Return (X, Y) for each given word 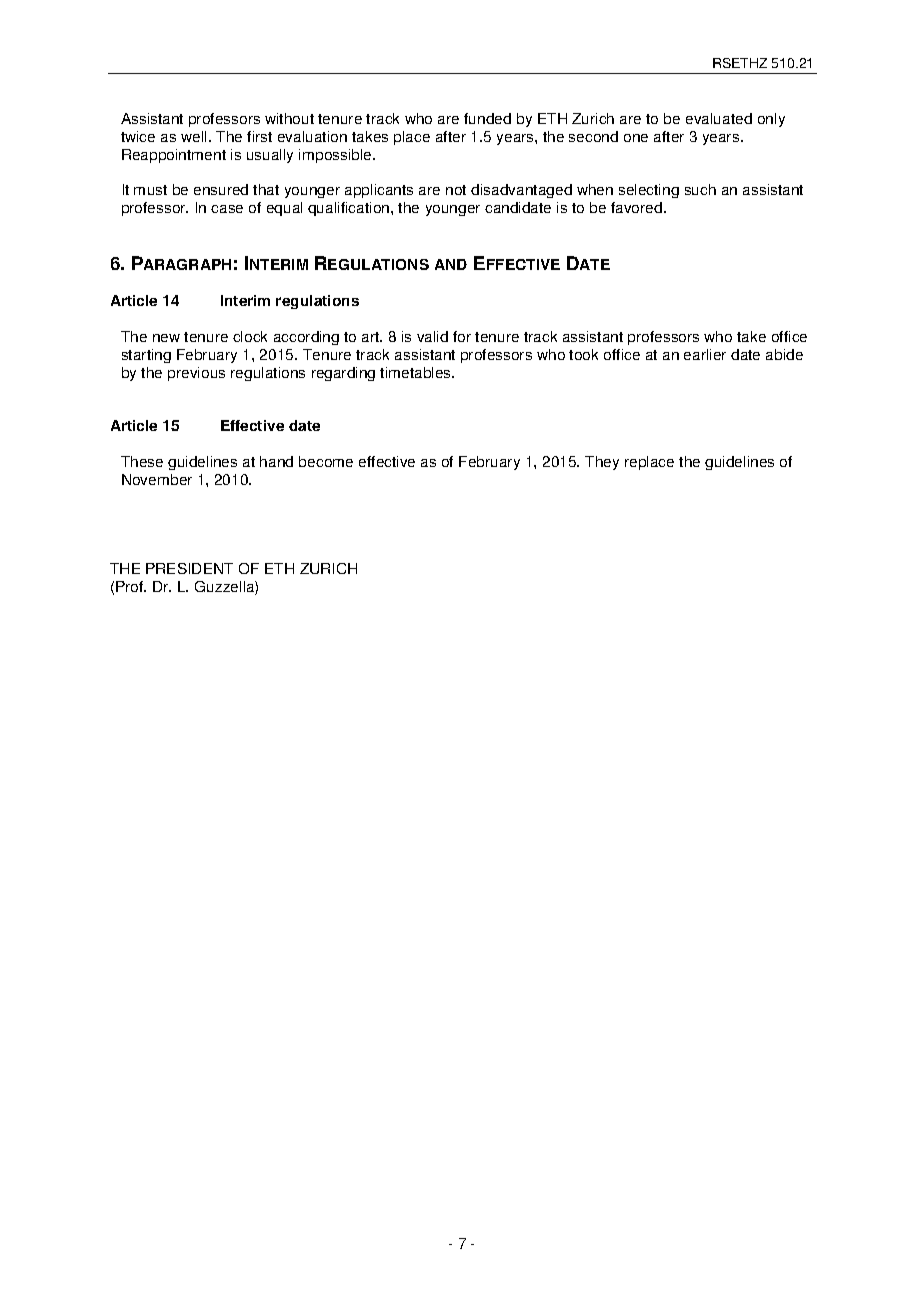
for (462, 336)
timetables (416, 372)
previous (196, 374)
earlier (705, 354)
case (227, 209)
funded (487, 118)
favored (638, 207)
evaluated (719, 118)
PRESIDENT (189, 568)
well (195, 136)
